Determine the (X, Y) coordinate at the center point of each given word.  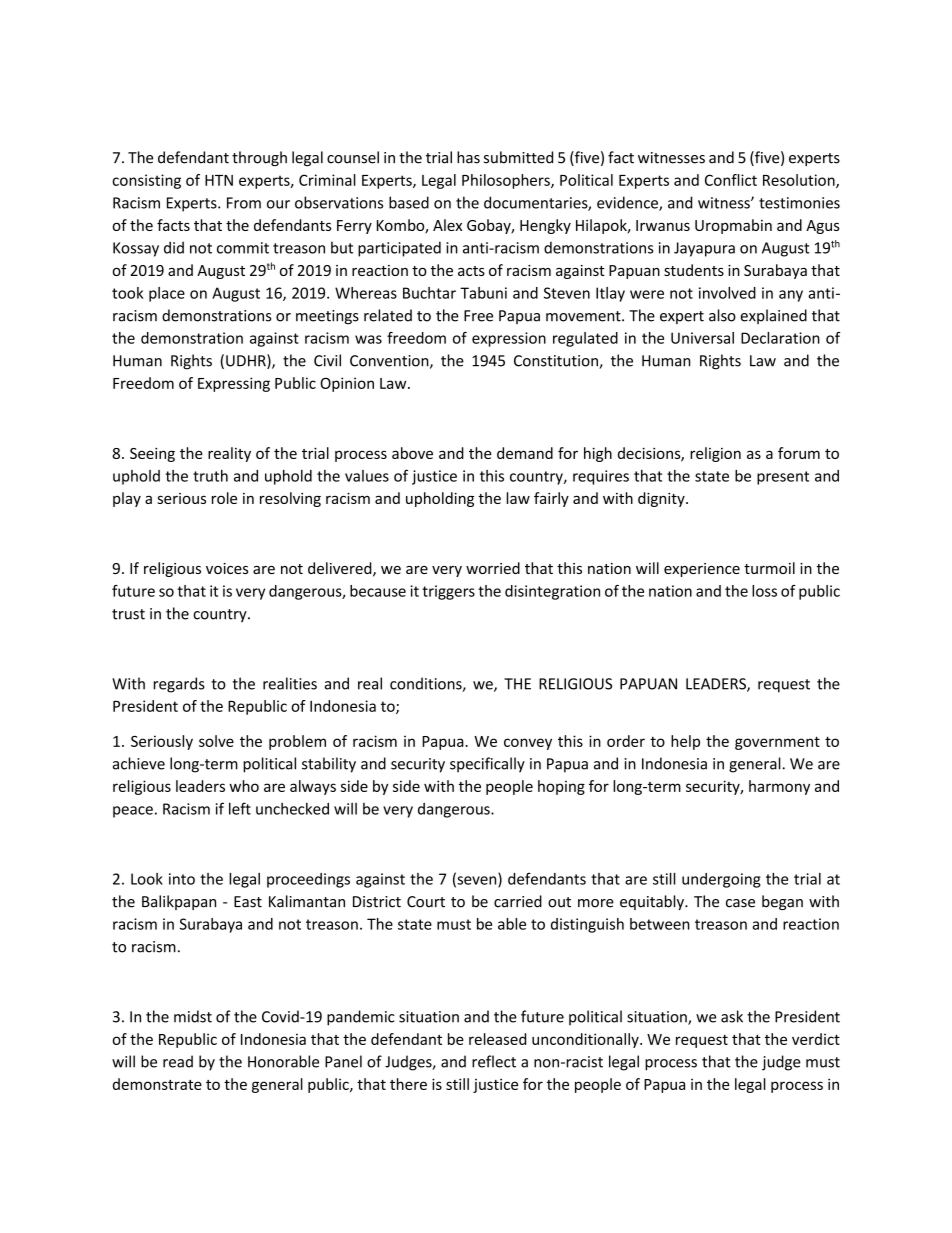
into (182, 879)
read (178, 1061)
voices (227, 568)
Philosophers (507, 181)
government (777, 743)
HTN (219, 180)
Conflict (731, 180)
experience (702, 570)
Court (426, 902)
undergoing (721, 880)
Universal (702, 338)
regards (179, 685)
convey (528, 744)
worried (493, 568)
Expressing (234, 384)
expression (509, 339)
